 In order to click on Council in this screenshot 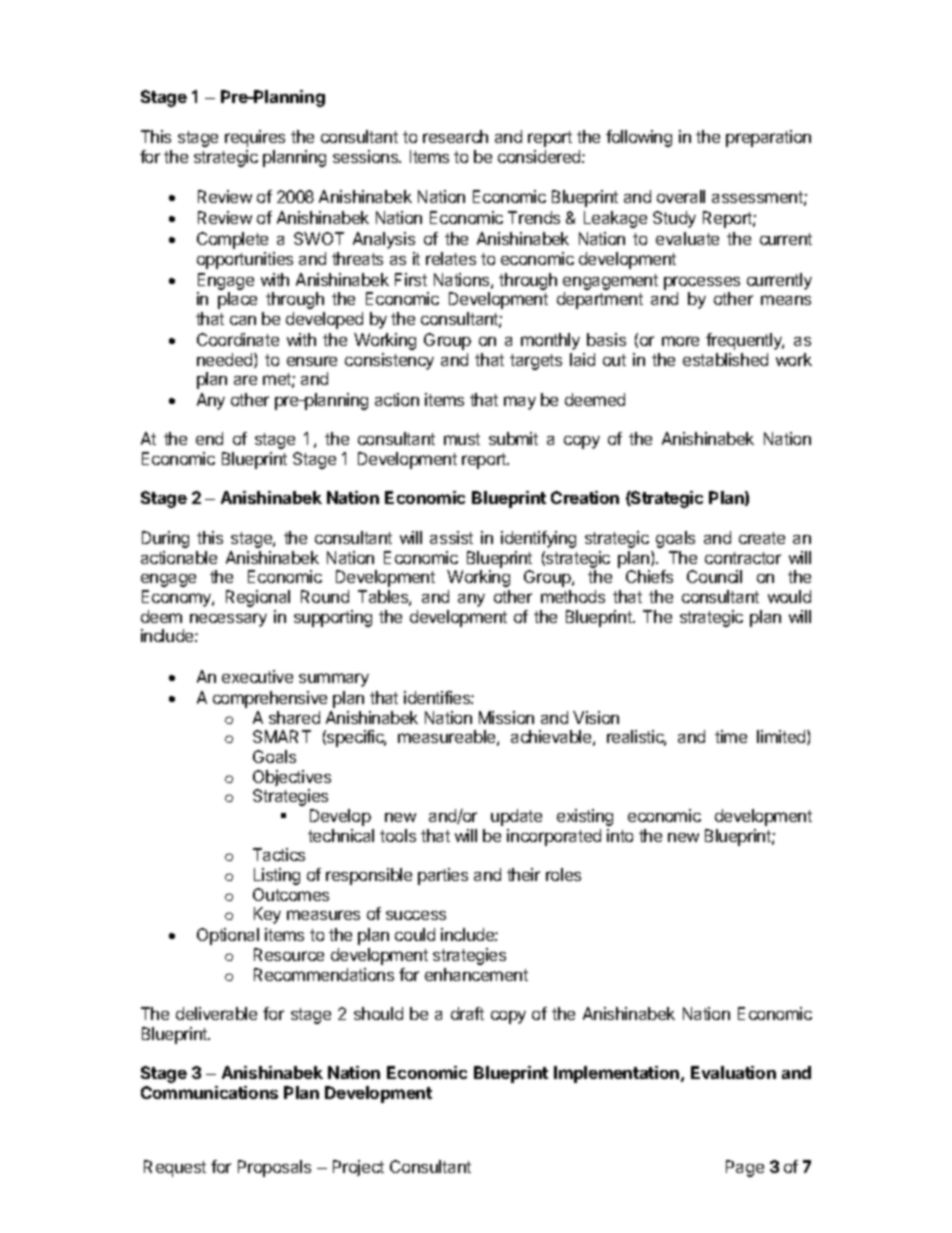, I will do `click(714, 576)`.
